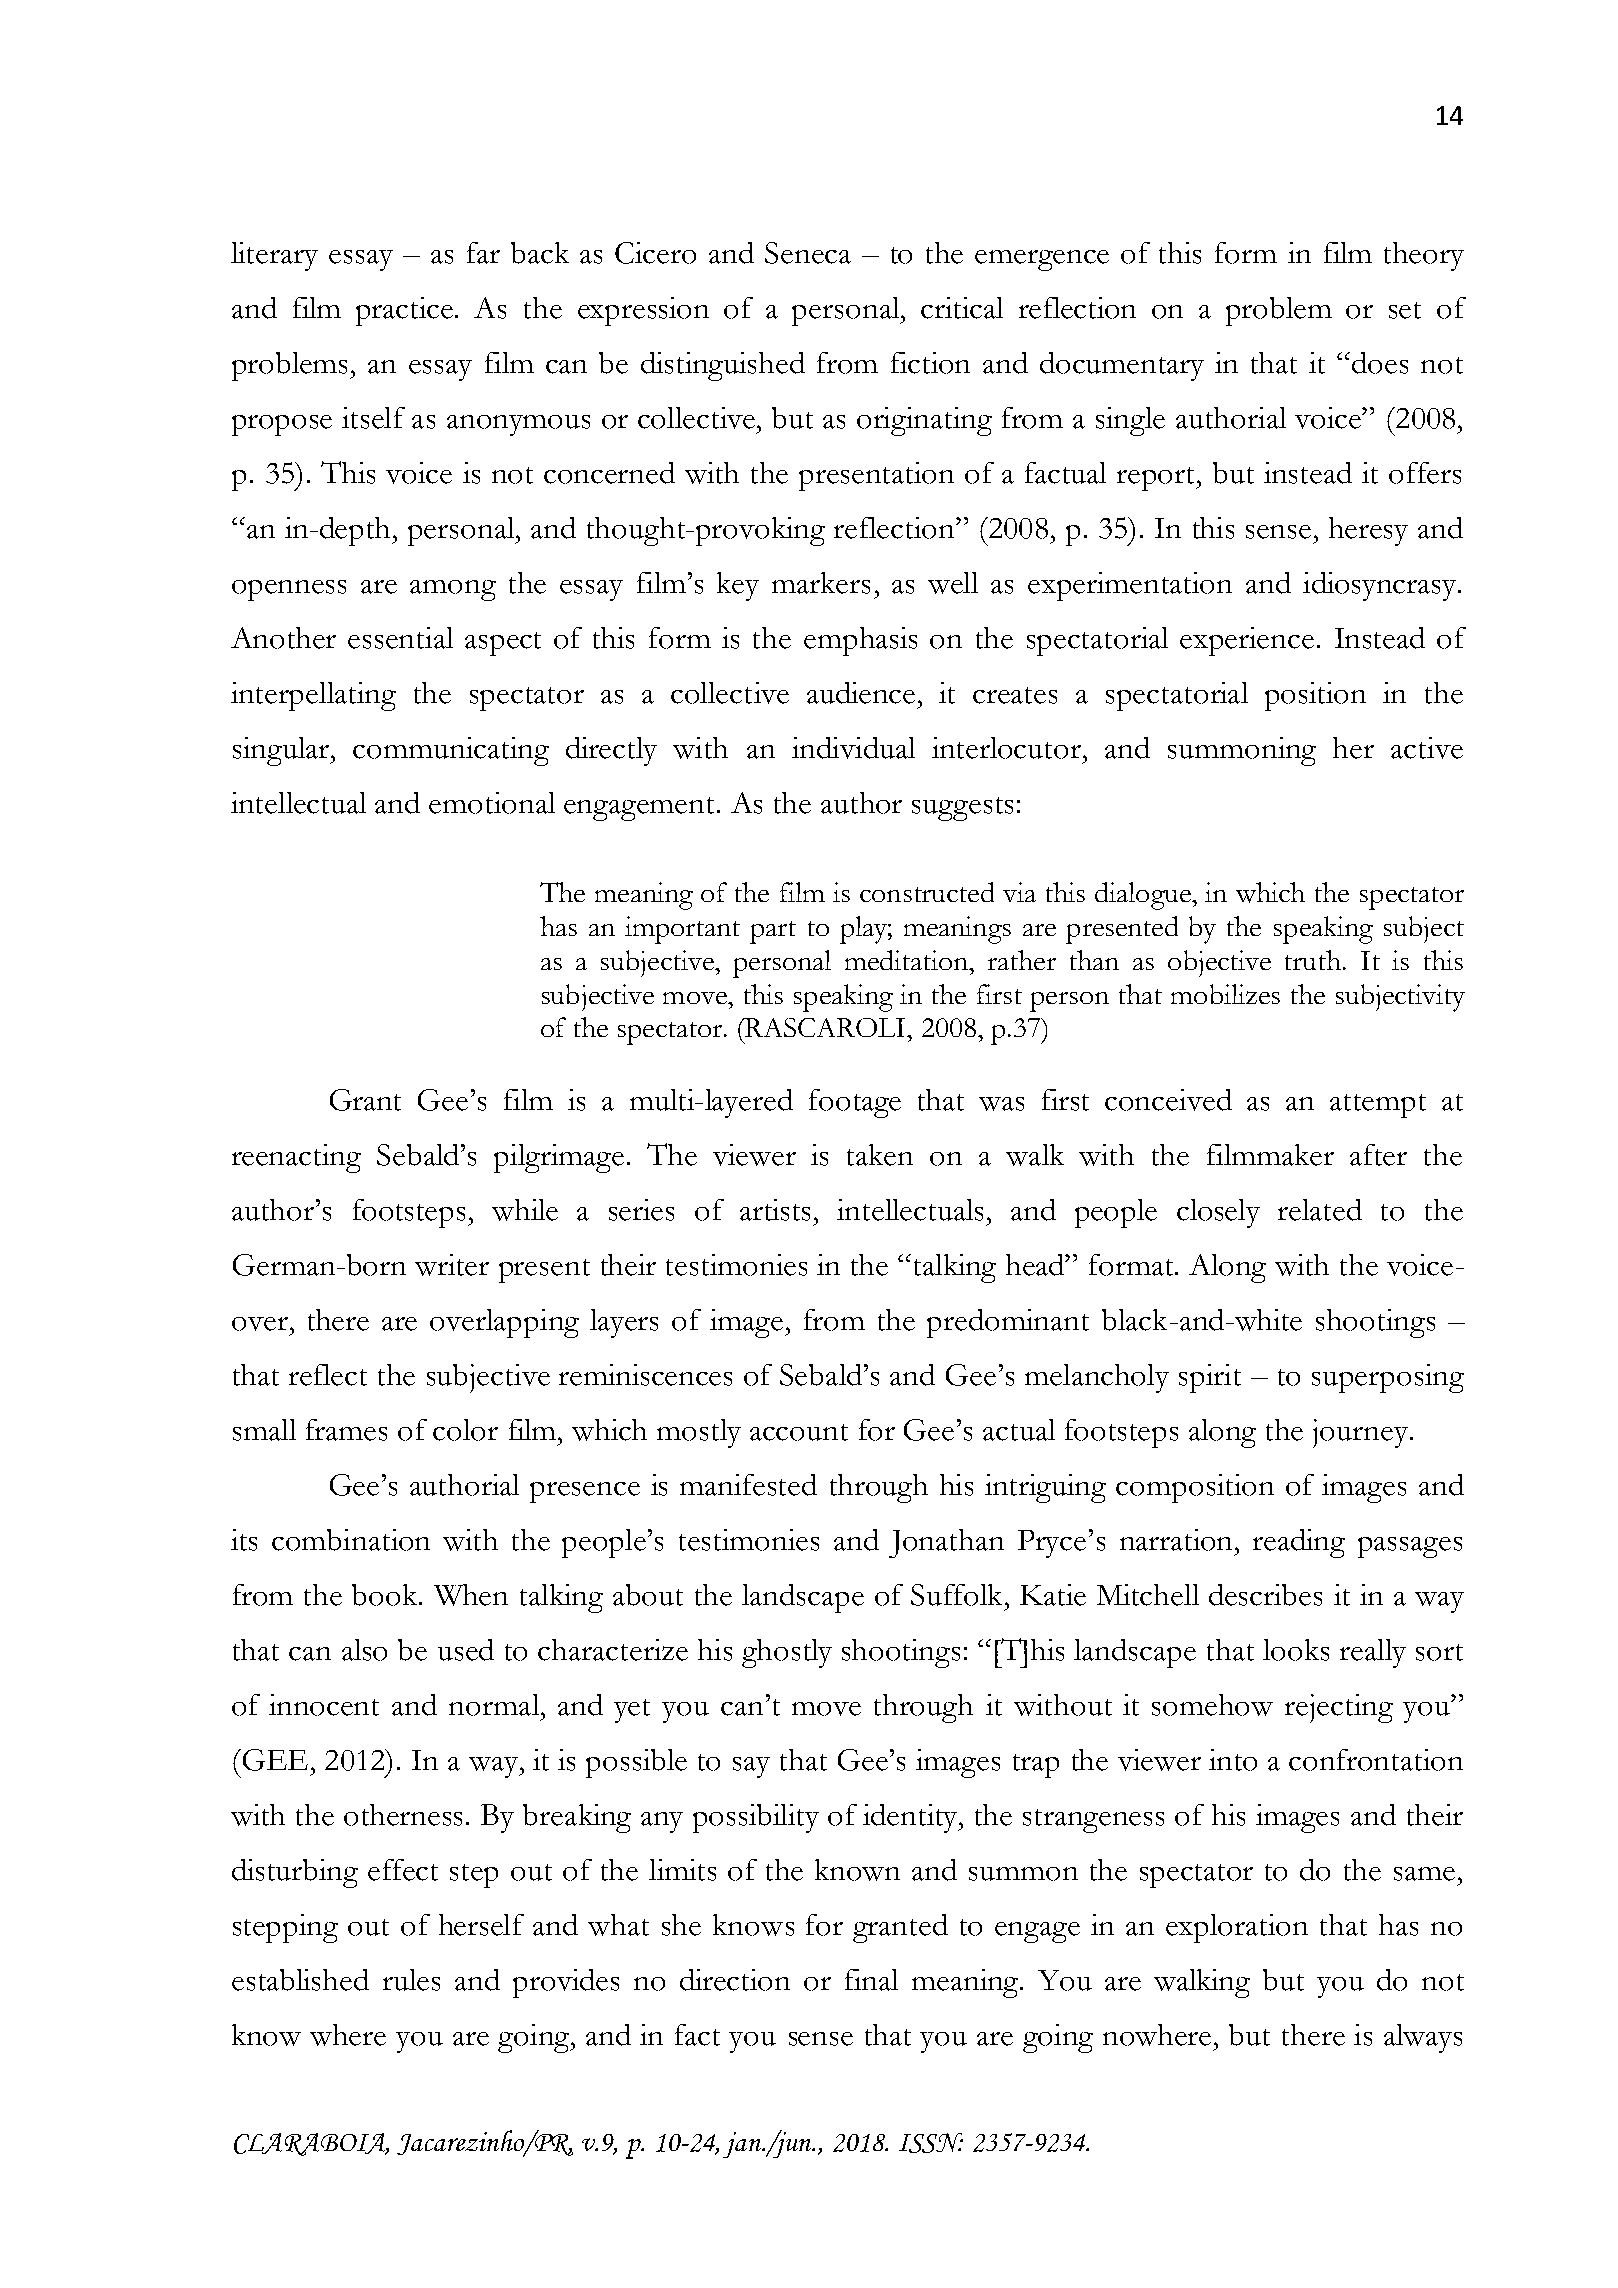 The image size is (1618, 2288). Describe the element at coordinates (1380, 363) in the screenshot. I see `does` at that location.
